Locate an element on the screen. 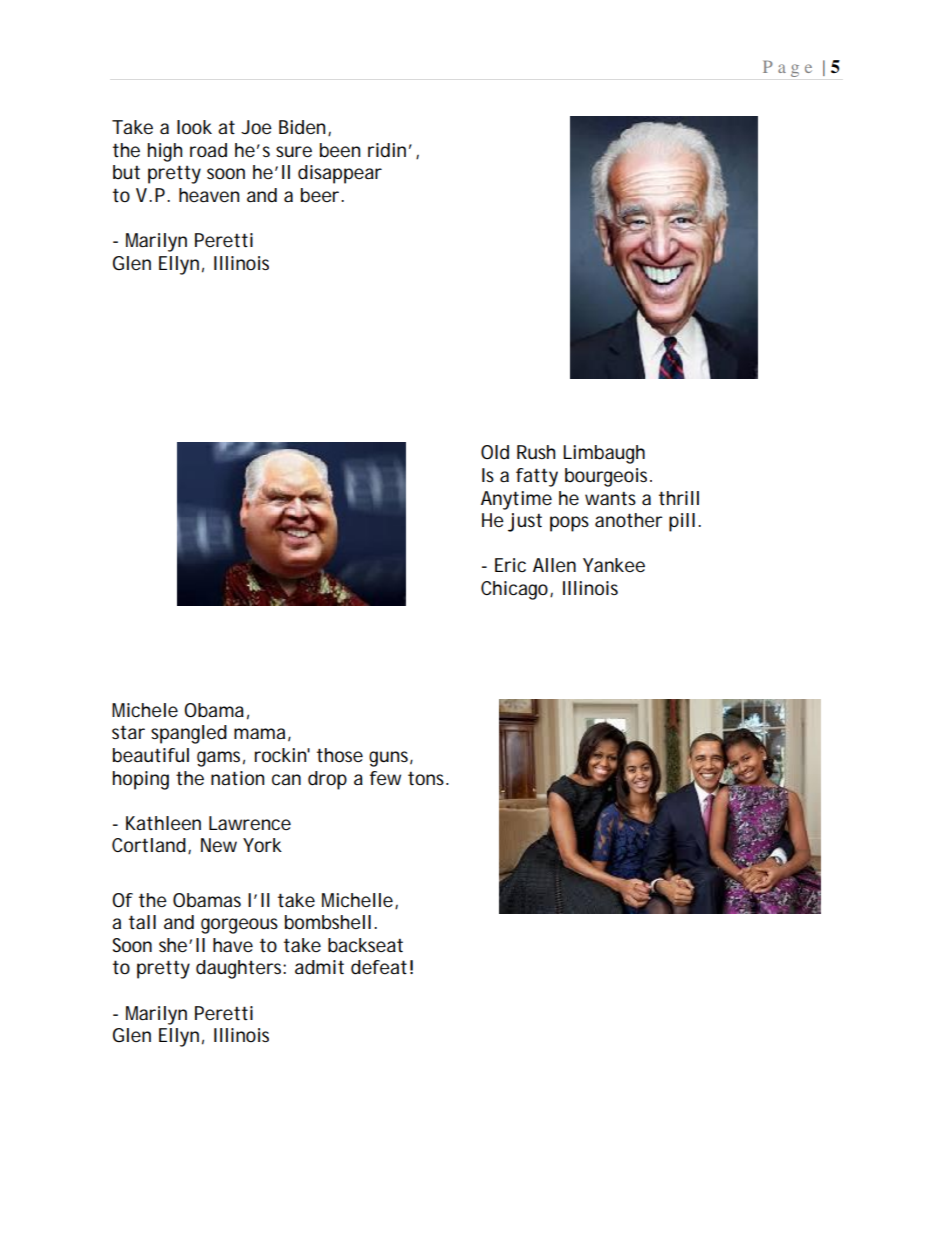 This screenshot has width=952, height=1233. Rush is located at coordinates (536, 452).
